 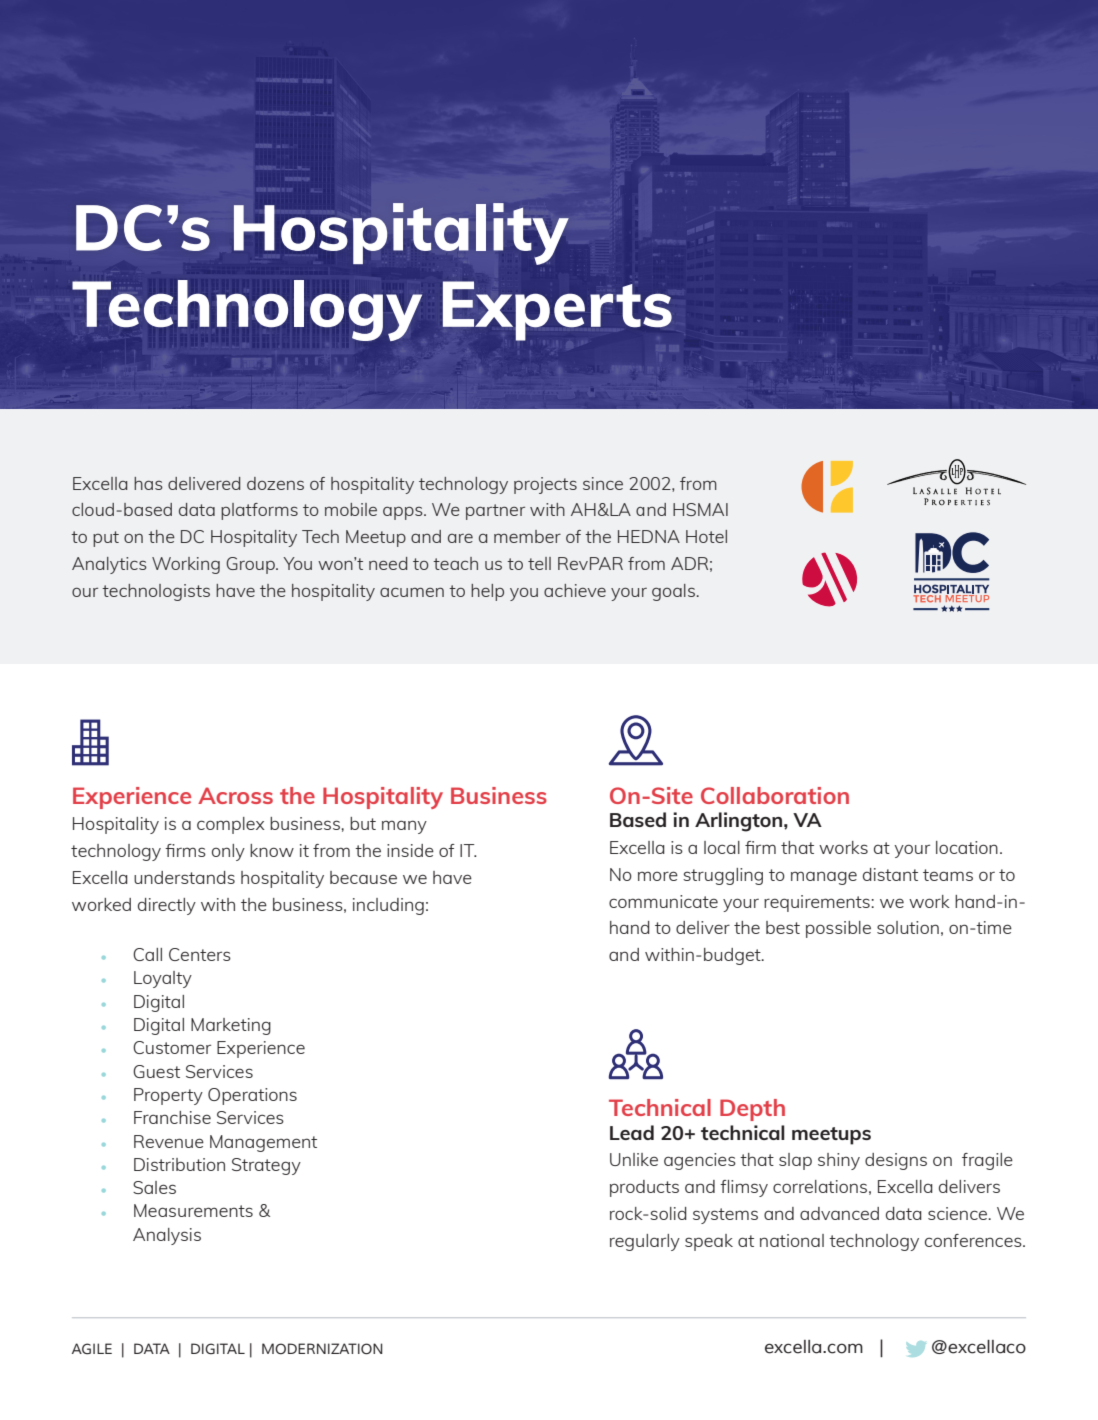 I want to click on regularly, so click(x=645, y=1242).
